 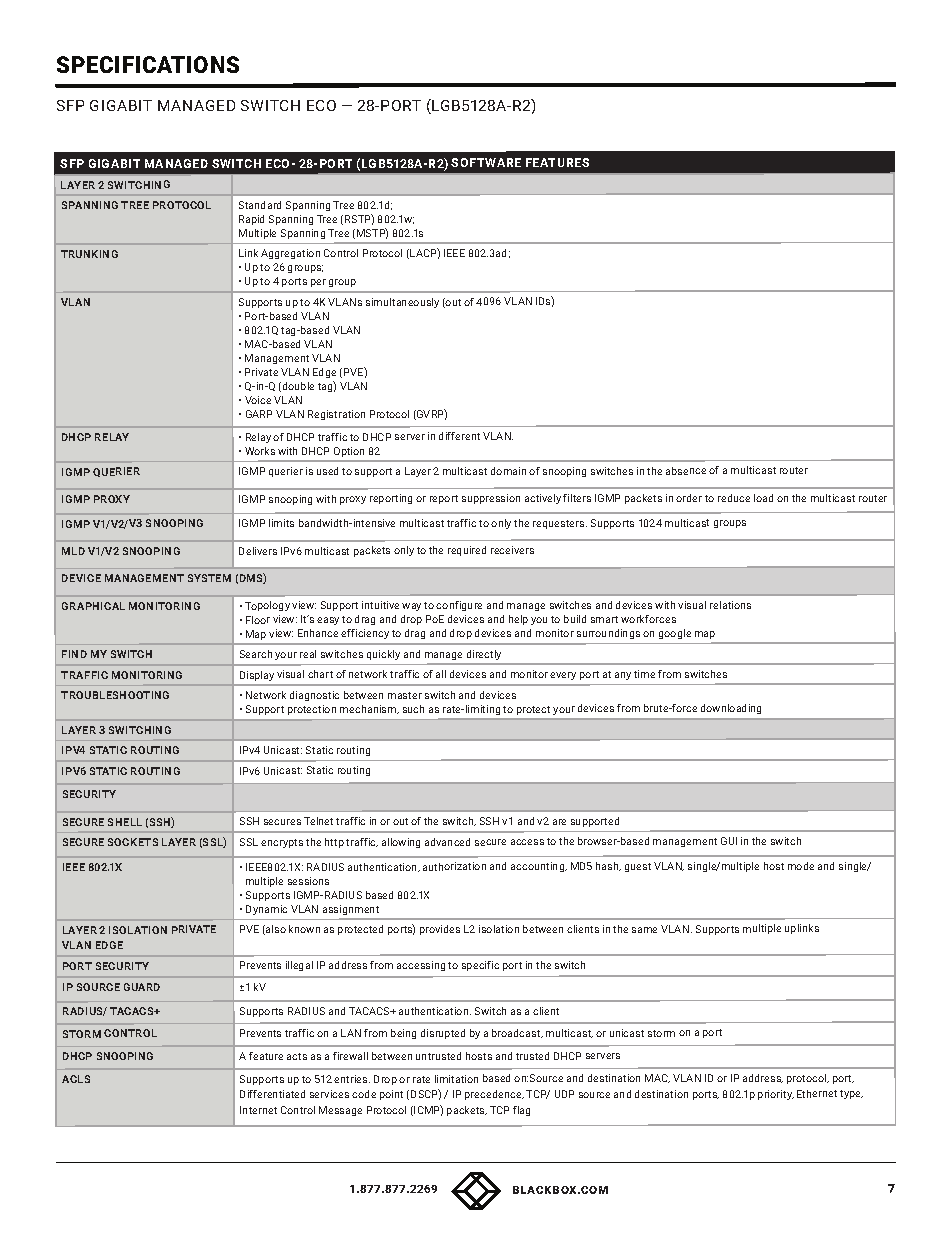 What do you see at coordinates (734, 498) in the screenshot?
I see `reduce` at bounding box center [734, 498].
